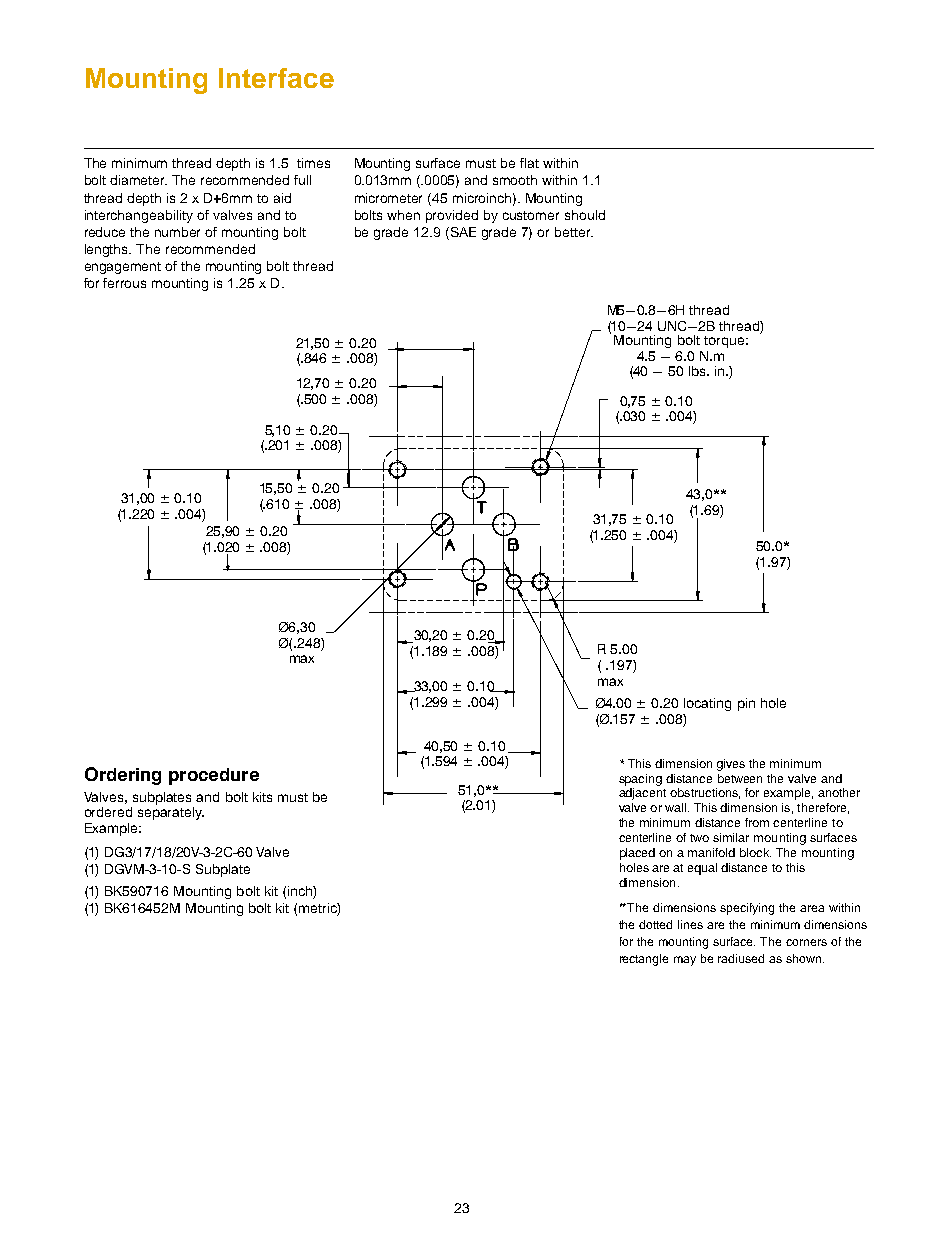 This page has width=952, height=1233. Describe the element at coordinates (585, 215) in the page. I see `should` at that location.
